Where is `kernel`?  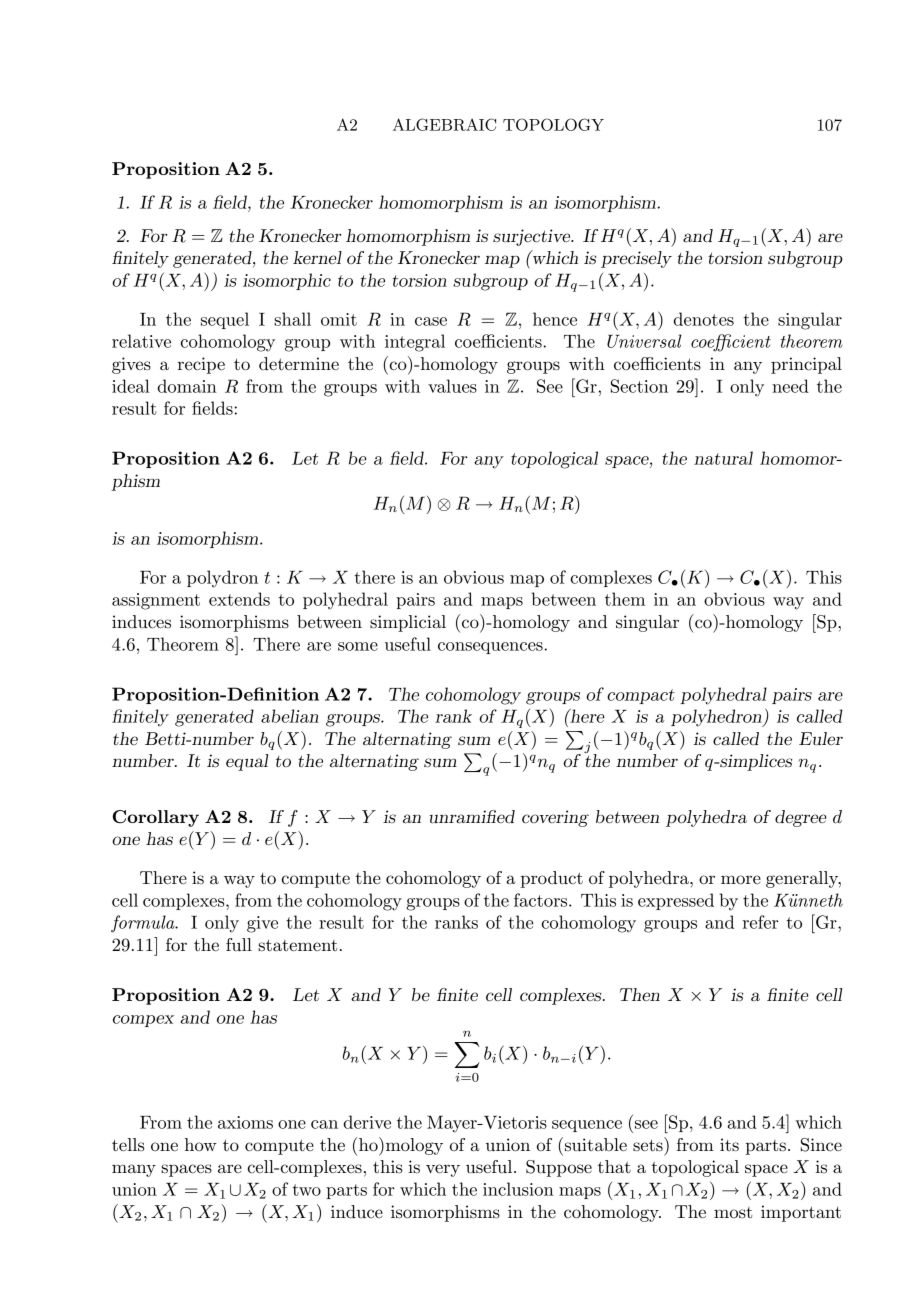
kernel is located at coordinates (317, 257).
